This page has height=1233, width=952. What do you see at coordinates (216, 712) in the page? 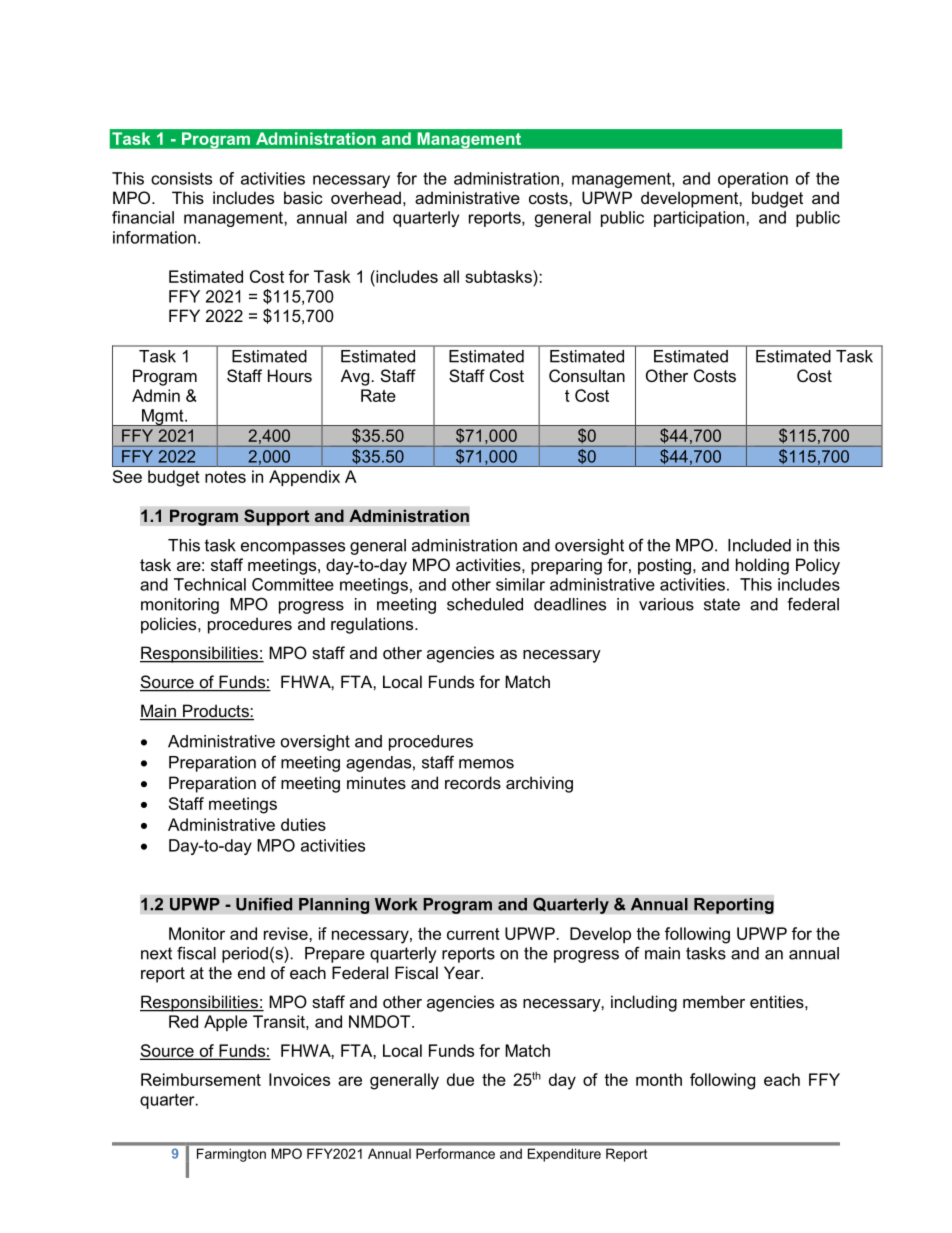
I see `Products` at bounding box center [216, 712].
